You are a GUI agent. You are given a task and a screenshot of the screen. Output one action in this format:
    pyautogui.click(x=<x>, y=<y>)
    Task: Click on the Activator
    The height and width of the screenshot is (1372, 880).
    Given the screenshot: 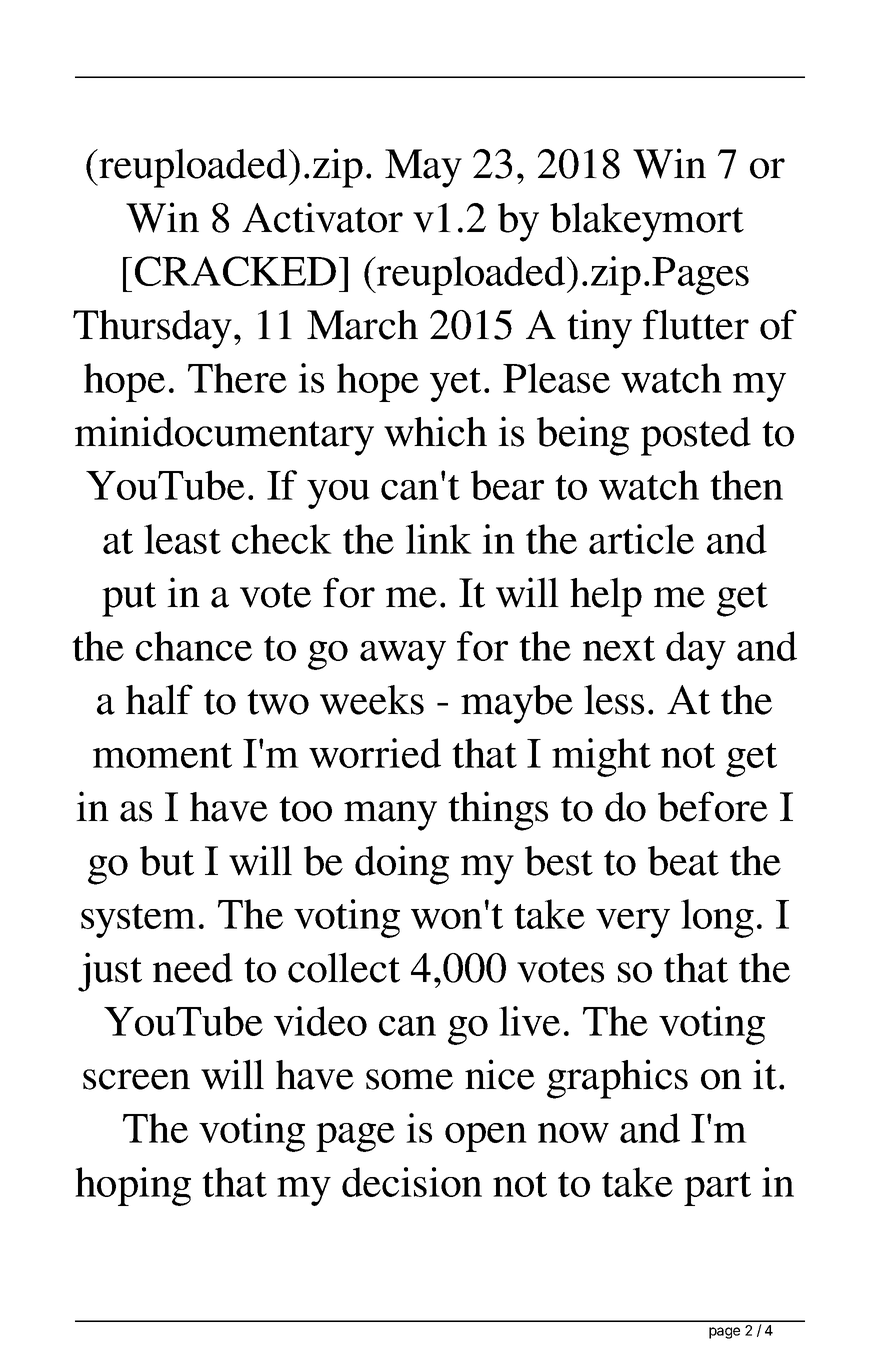 What is the action you would take?
    pyautogui.click(x=322, y=217)
